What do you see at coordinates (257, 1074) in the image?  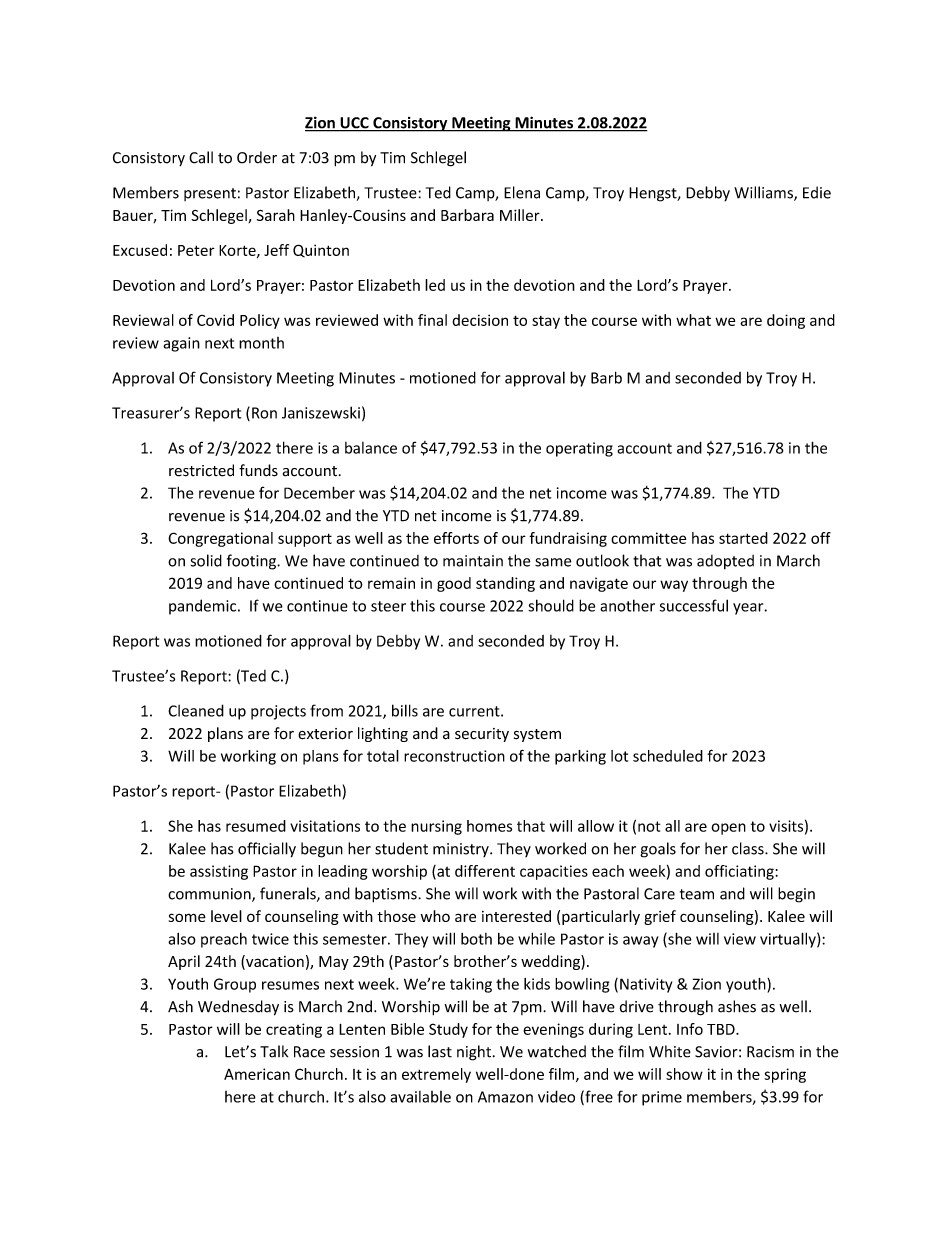 I see `American` at bounding box center [257, 1074].
